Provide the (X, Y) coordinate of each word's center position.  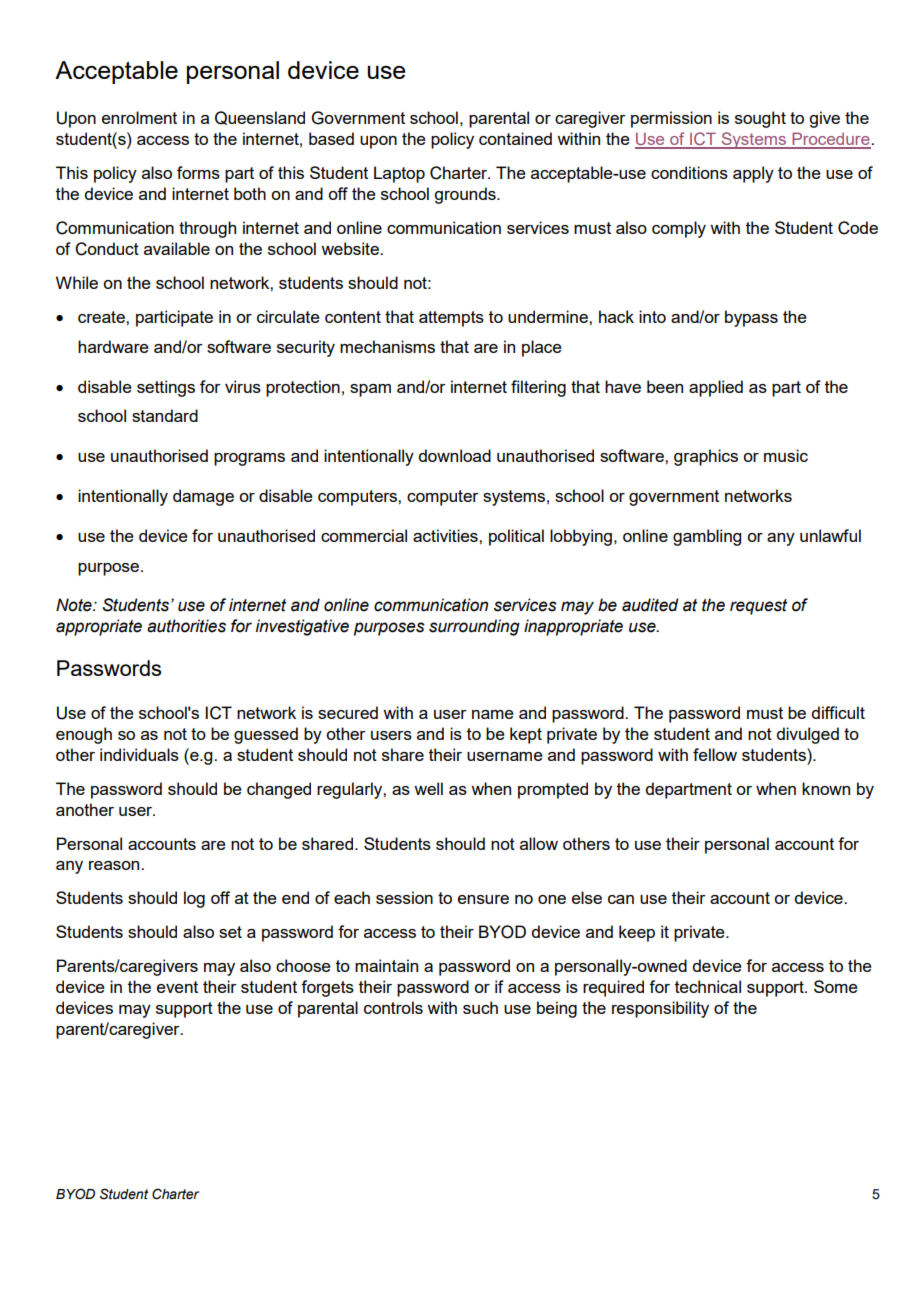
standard (165, 415)
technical (708, 986)
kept (526, 735)
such (480, 1007)
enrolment (139, 117)
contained (515, 138)
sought (760, 119)
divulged (807, 735)
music (786, 455)
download (454, 455)
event (177, 987)
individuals (139, 754)
